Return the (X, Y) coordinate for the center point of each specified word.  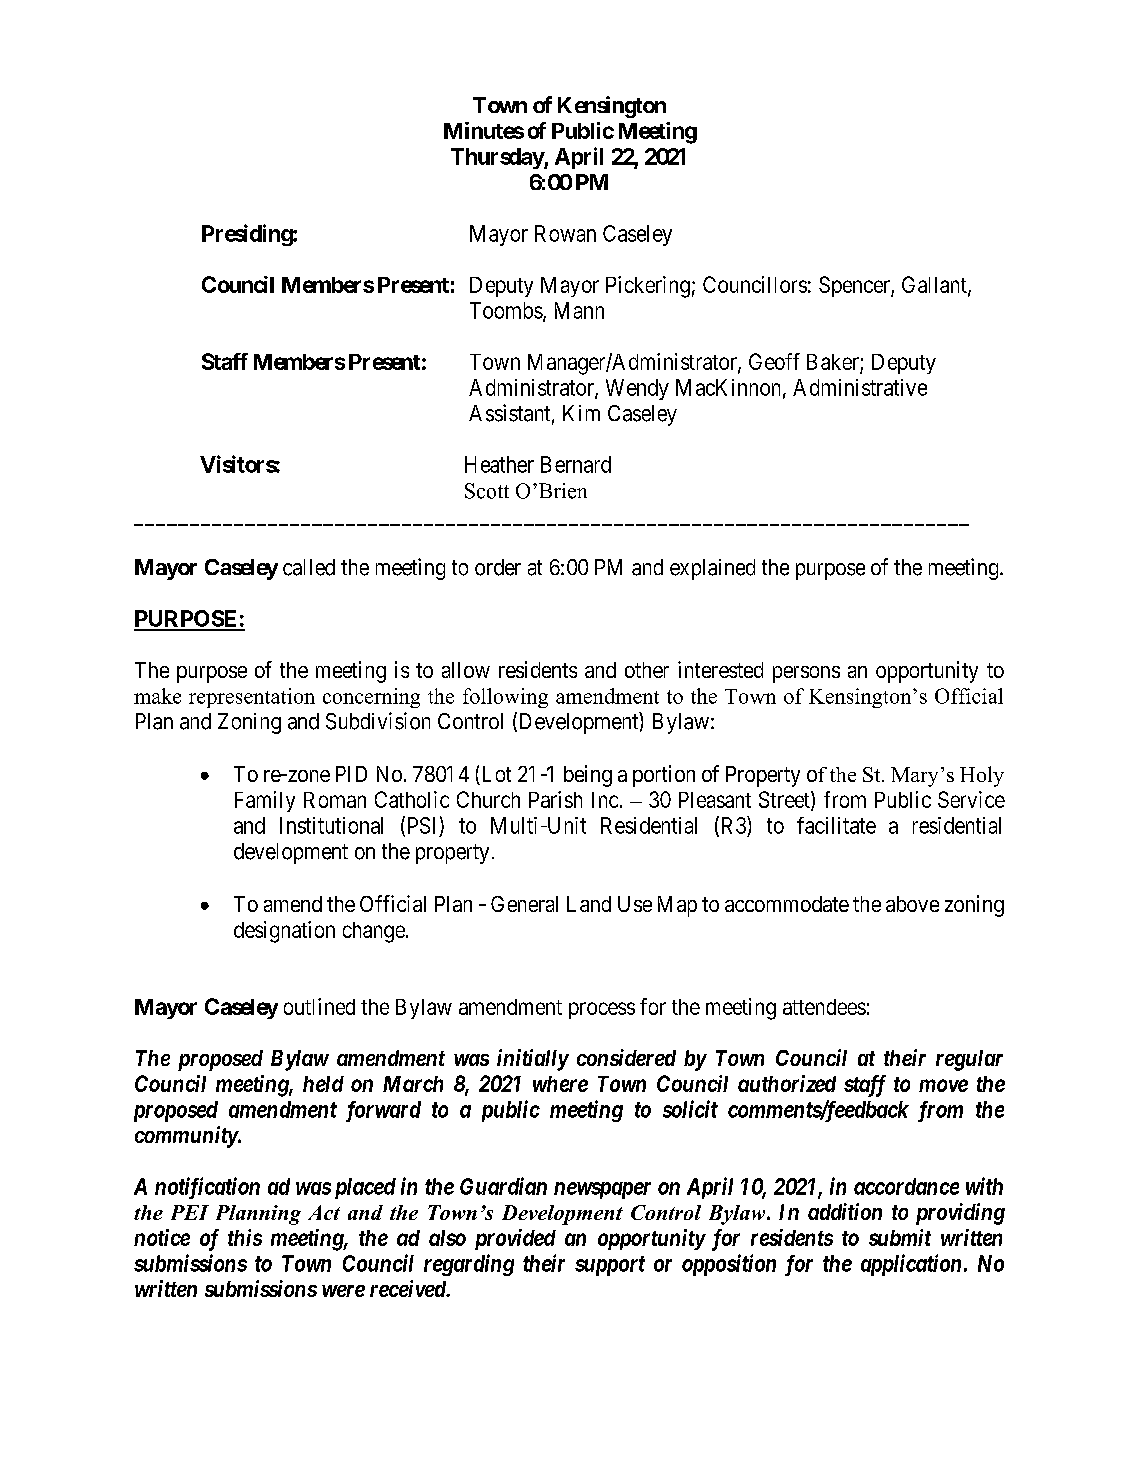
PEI (190, 1212)
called (309, 567)
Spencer (855, 286)
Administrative (860, 387)
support (610, 1266)
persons (806, 674)
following (505, 698)
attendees (824, 1007)
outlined (319, 1006)
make (157, 696)
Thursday (498, 158)
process (602, 1010)
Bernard (576, 464)
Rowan (565, 233)
